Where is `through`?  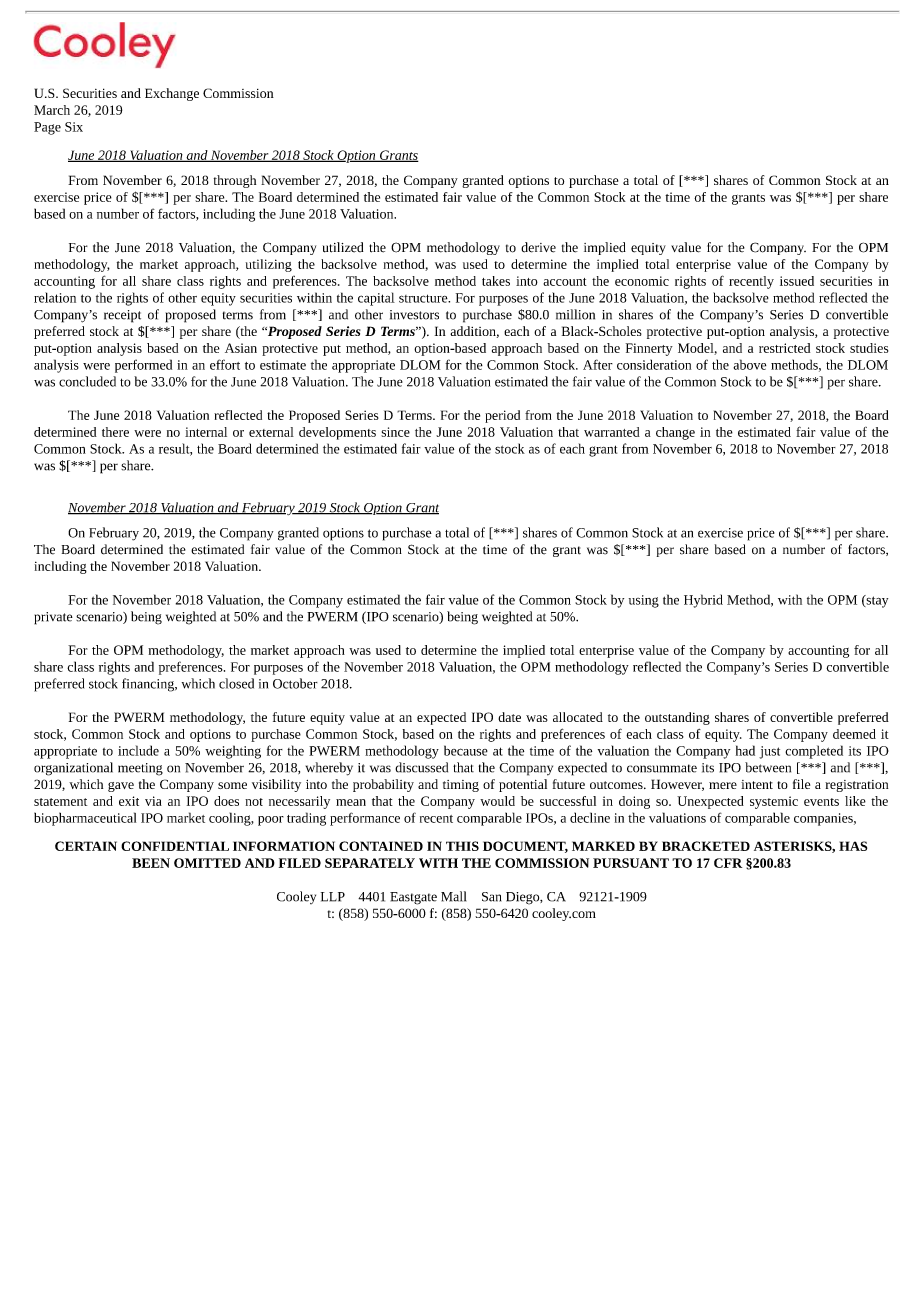 through is located at coordinates (235, 181).
